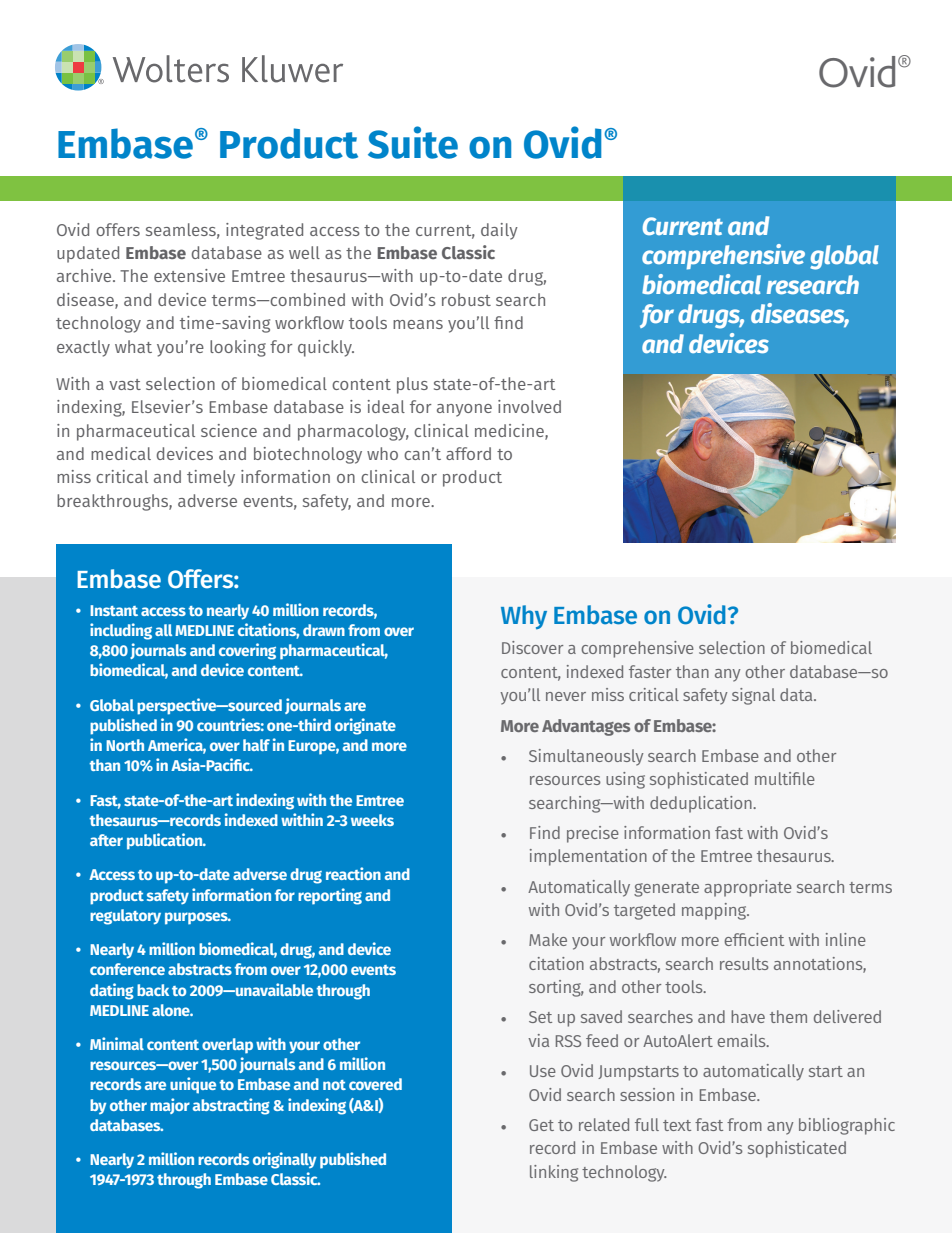 The height and width of the page is (1233, 952). What do you see at coordinates (702, 804) in the page?
I see `deduplication` at bounding box center [702, 804].
